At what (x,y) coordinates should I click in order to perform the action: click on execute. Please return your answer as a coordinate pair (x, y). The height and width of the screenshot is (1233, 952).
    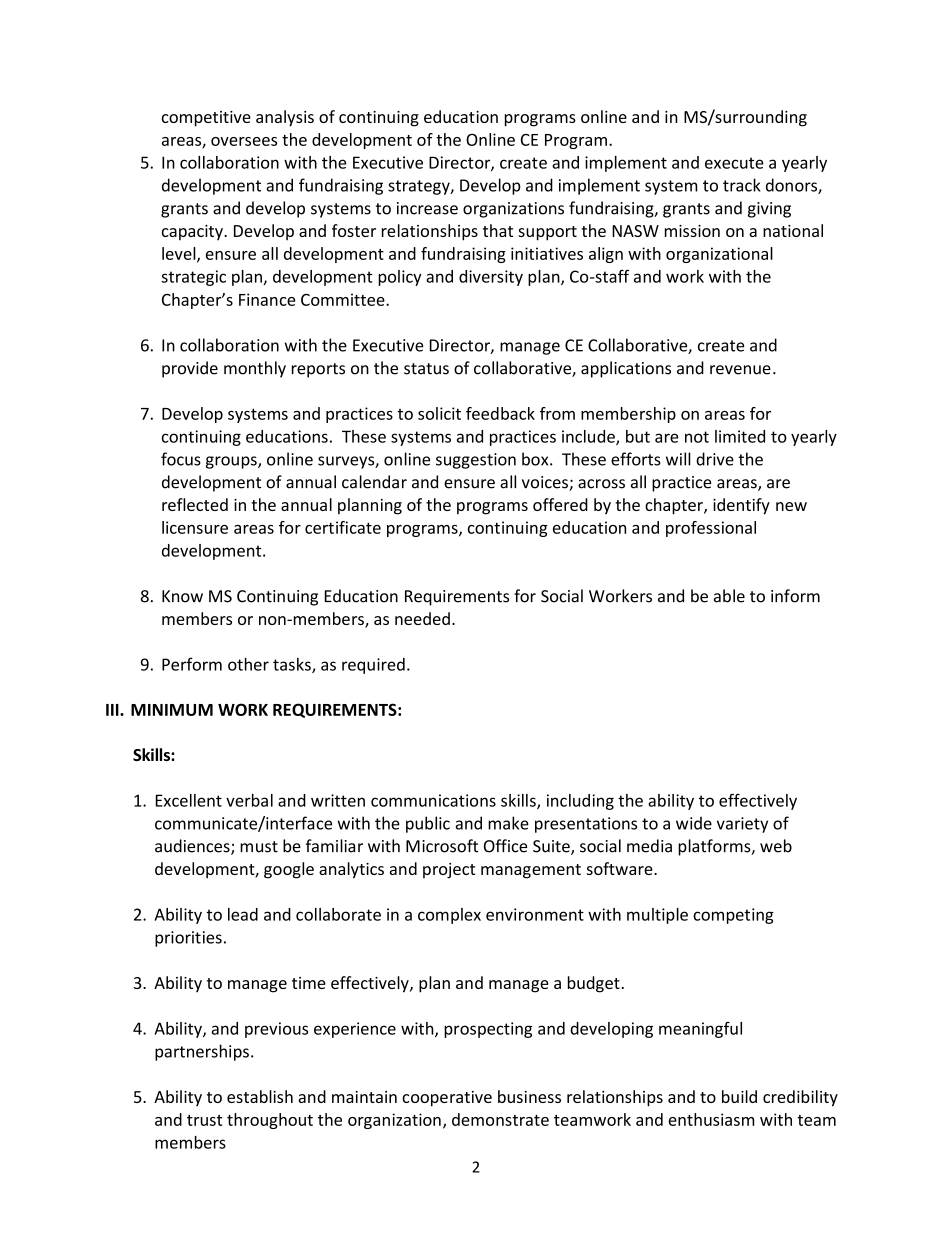
    Looking at the image, I should click on (734, 163).
